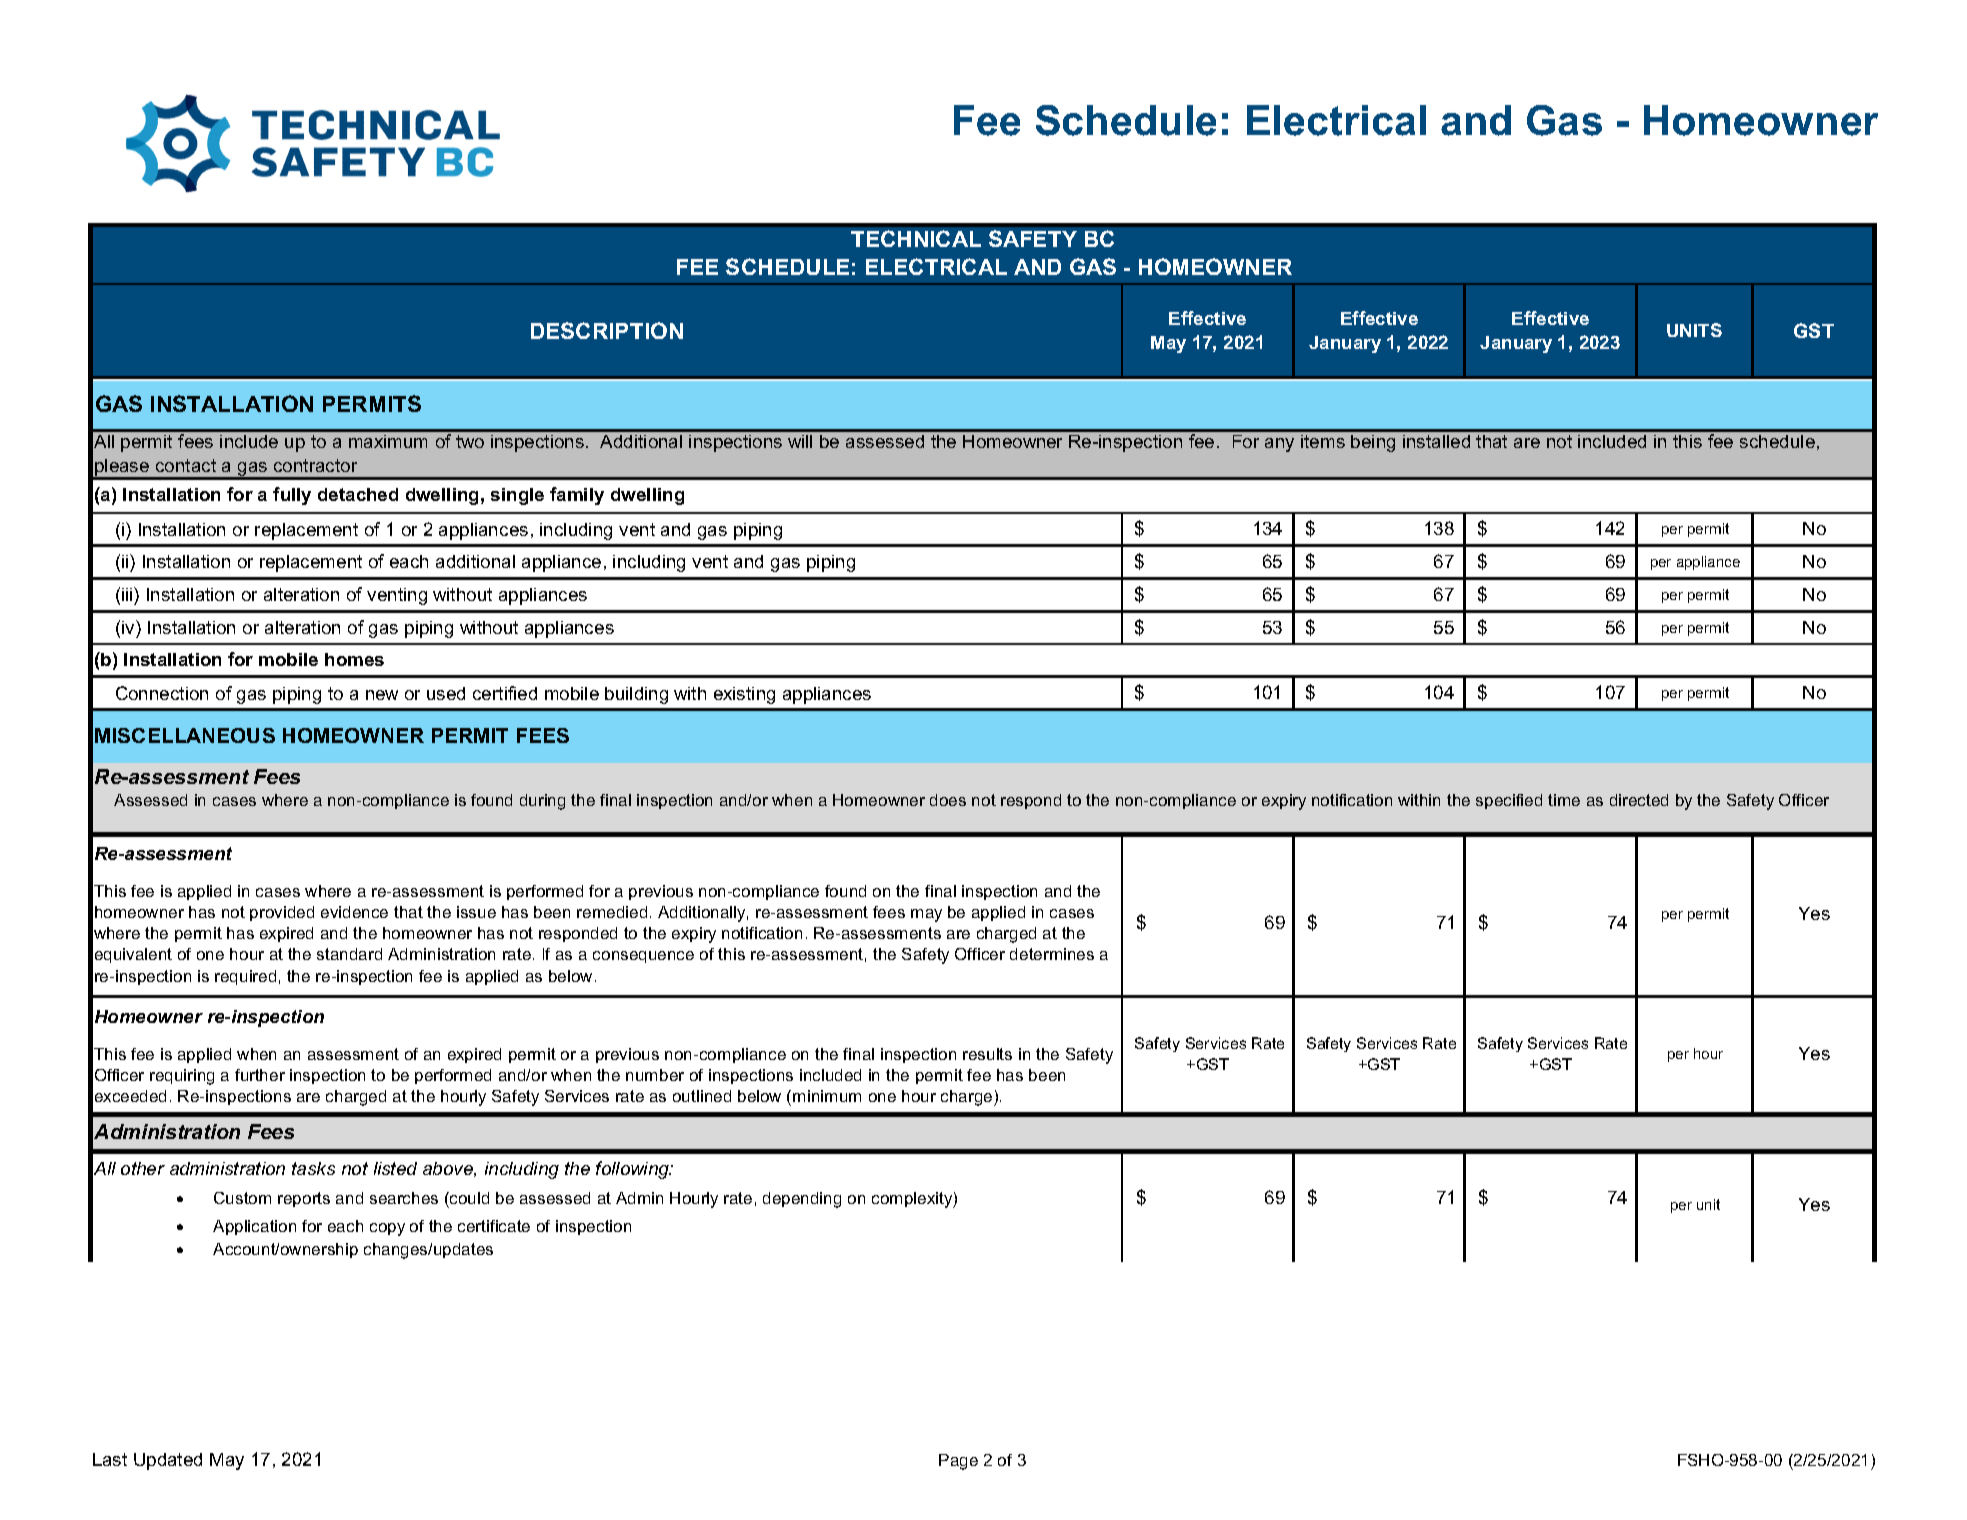 Image resolution: width=1967 pixels, height=1520 pixels. I want to click on TECHNICAL, so click(916, 238).
